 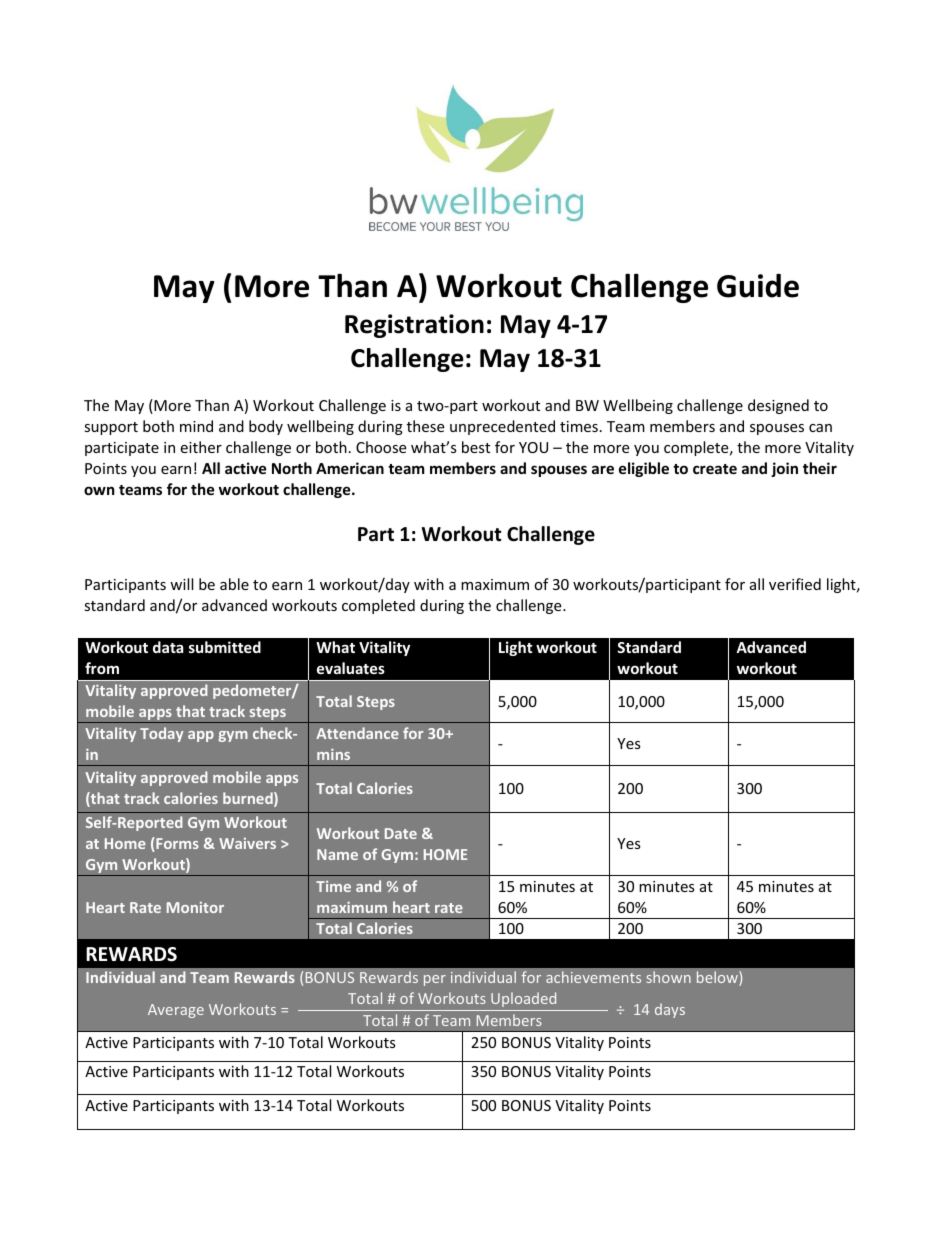 I want to click on Today, so click(x=161, y=734).
